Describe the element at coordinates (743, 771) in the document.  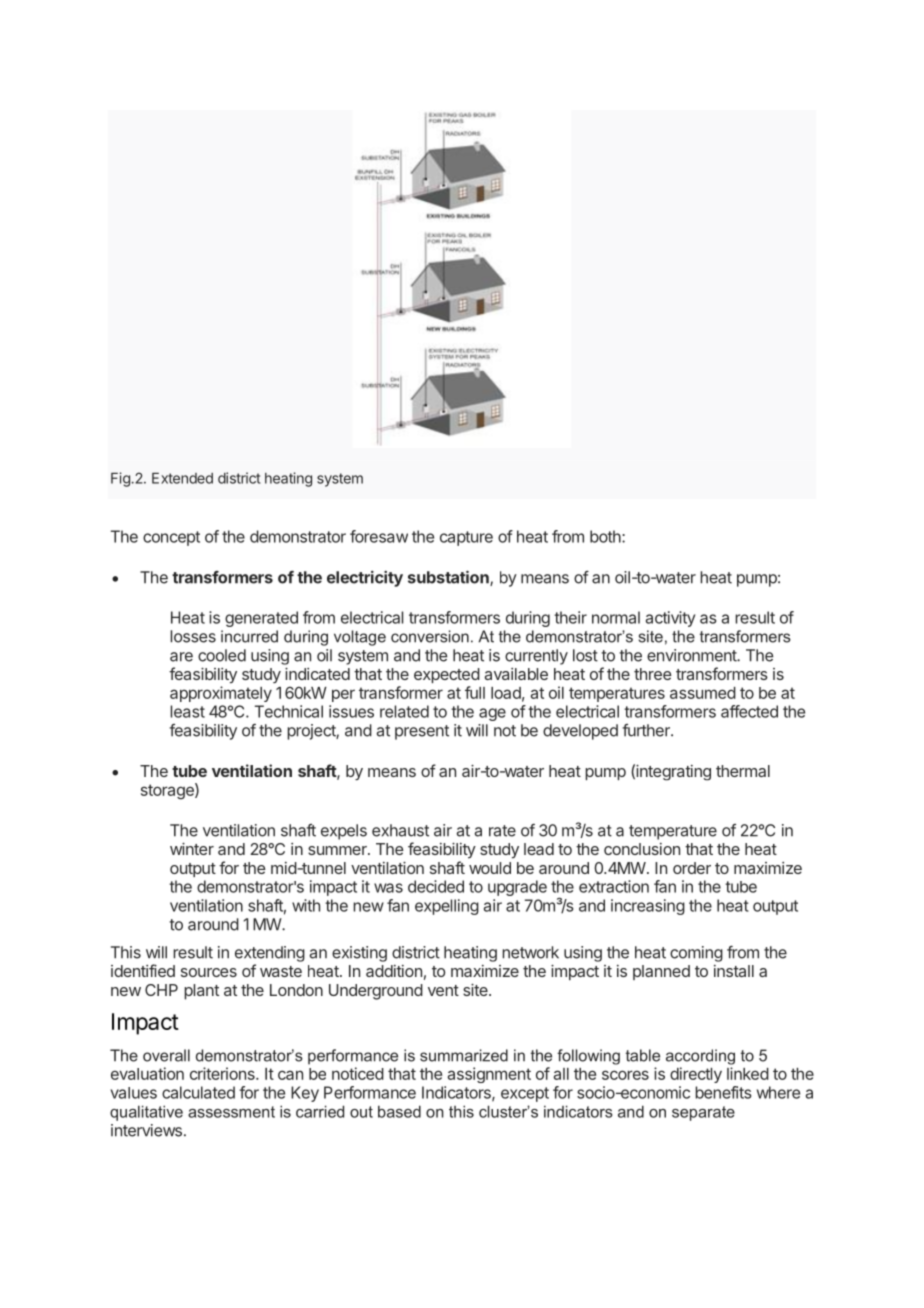
I see `thermal` at that location.
